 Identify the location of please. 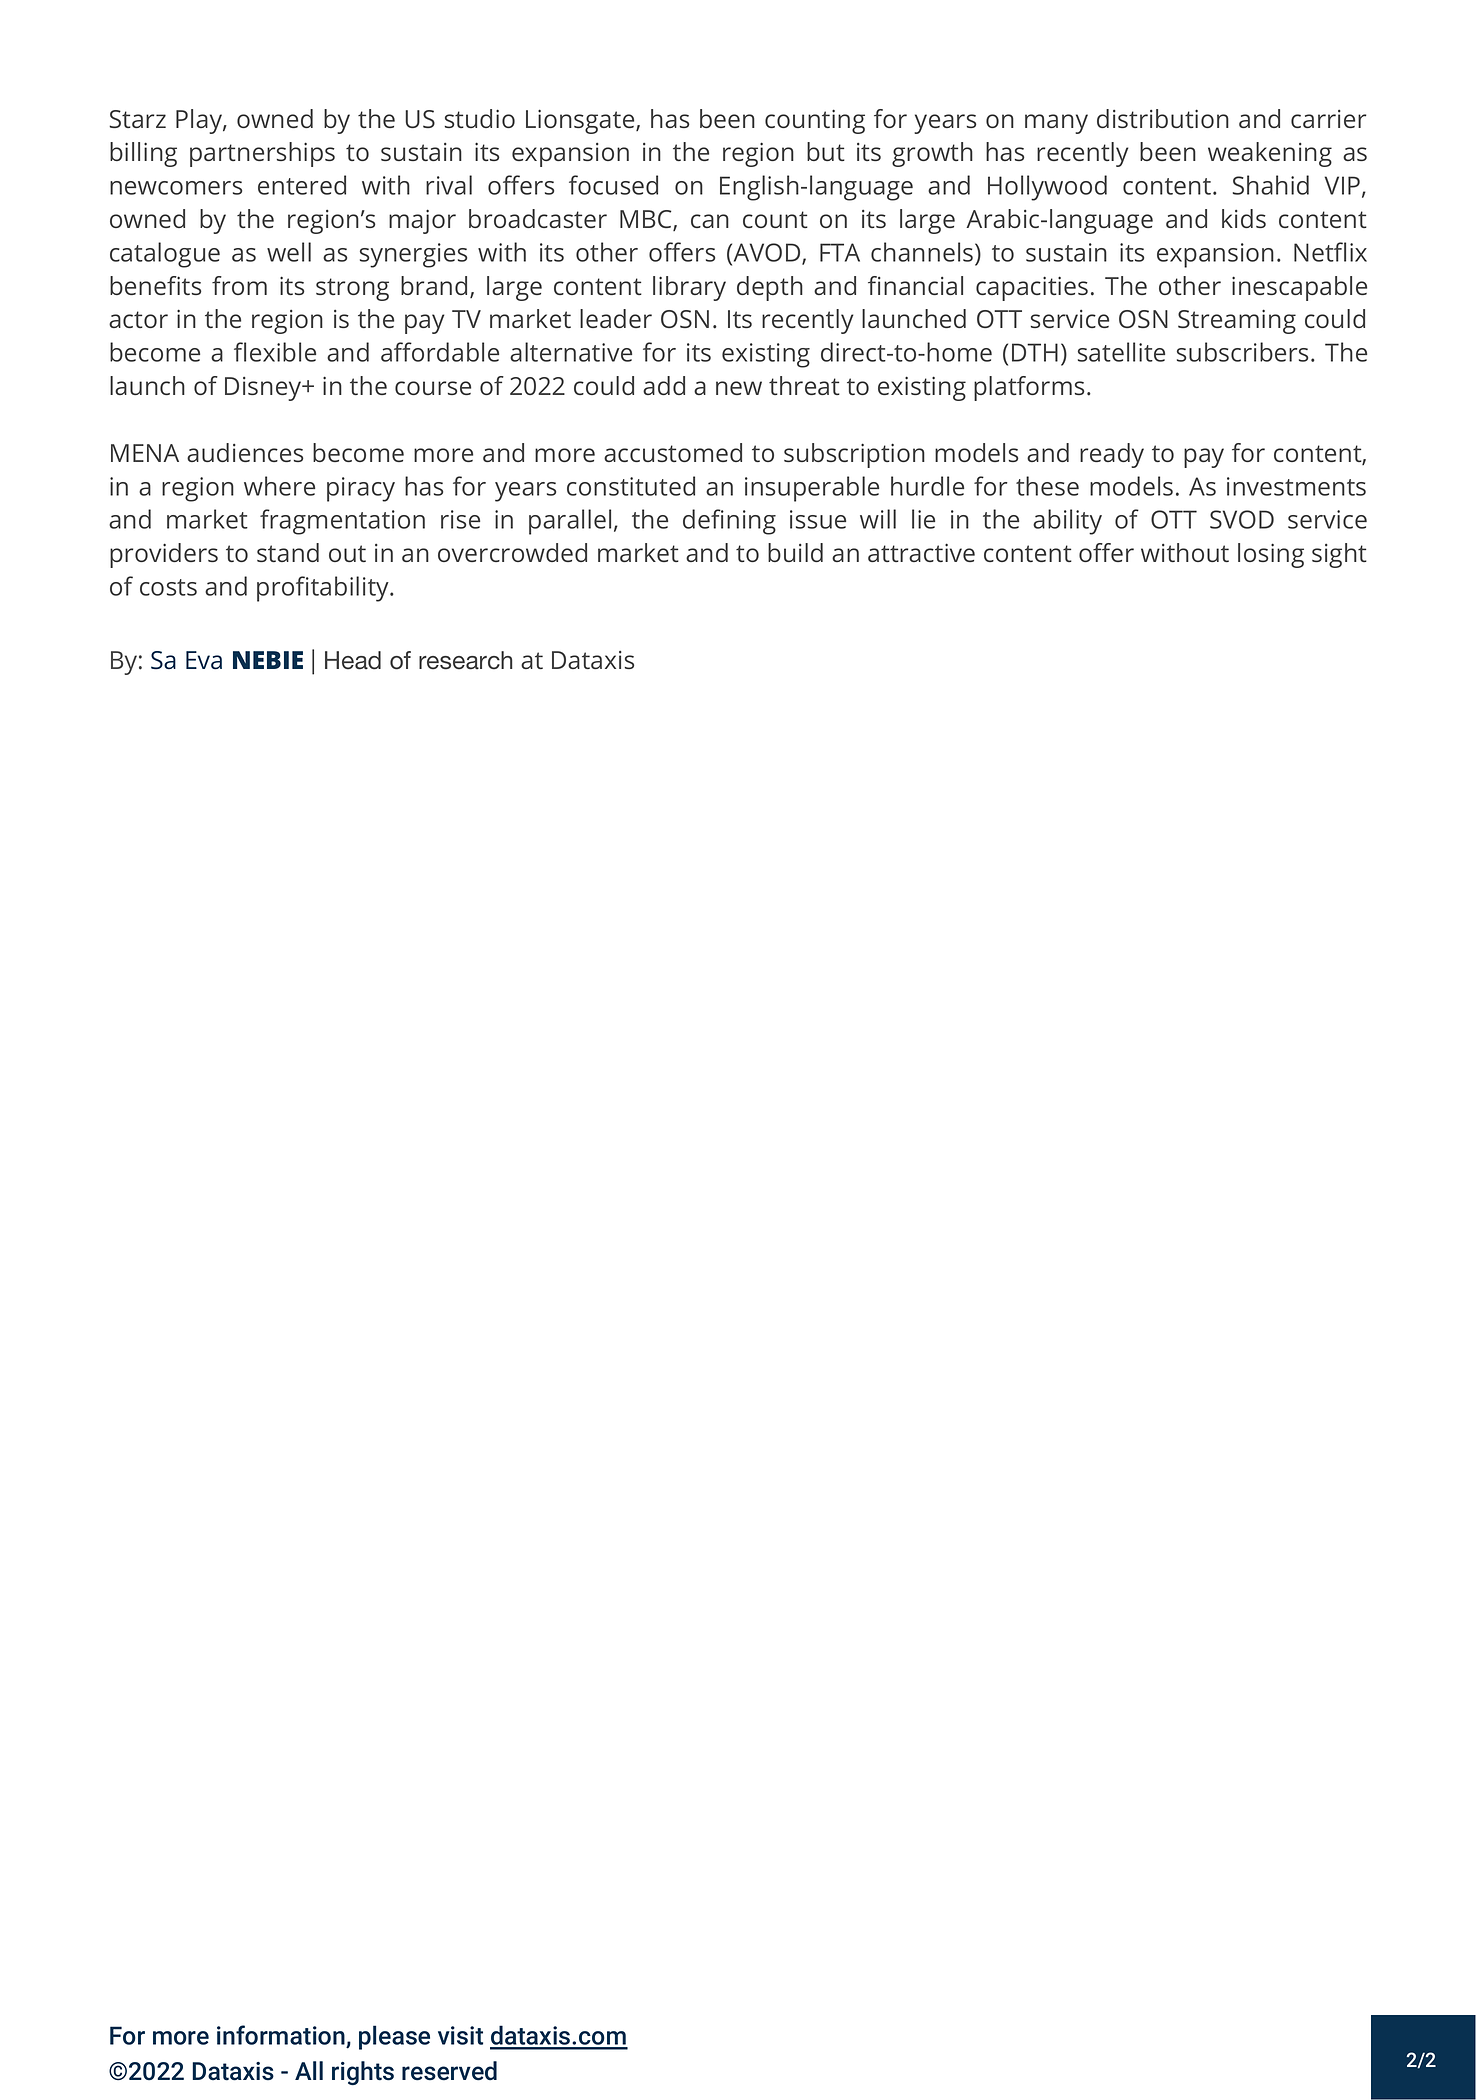
(394, 2037).
